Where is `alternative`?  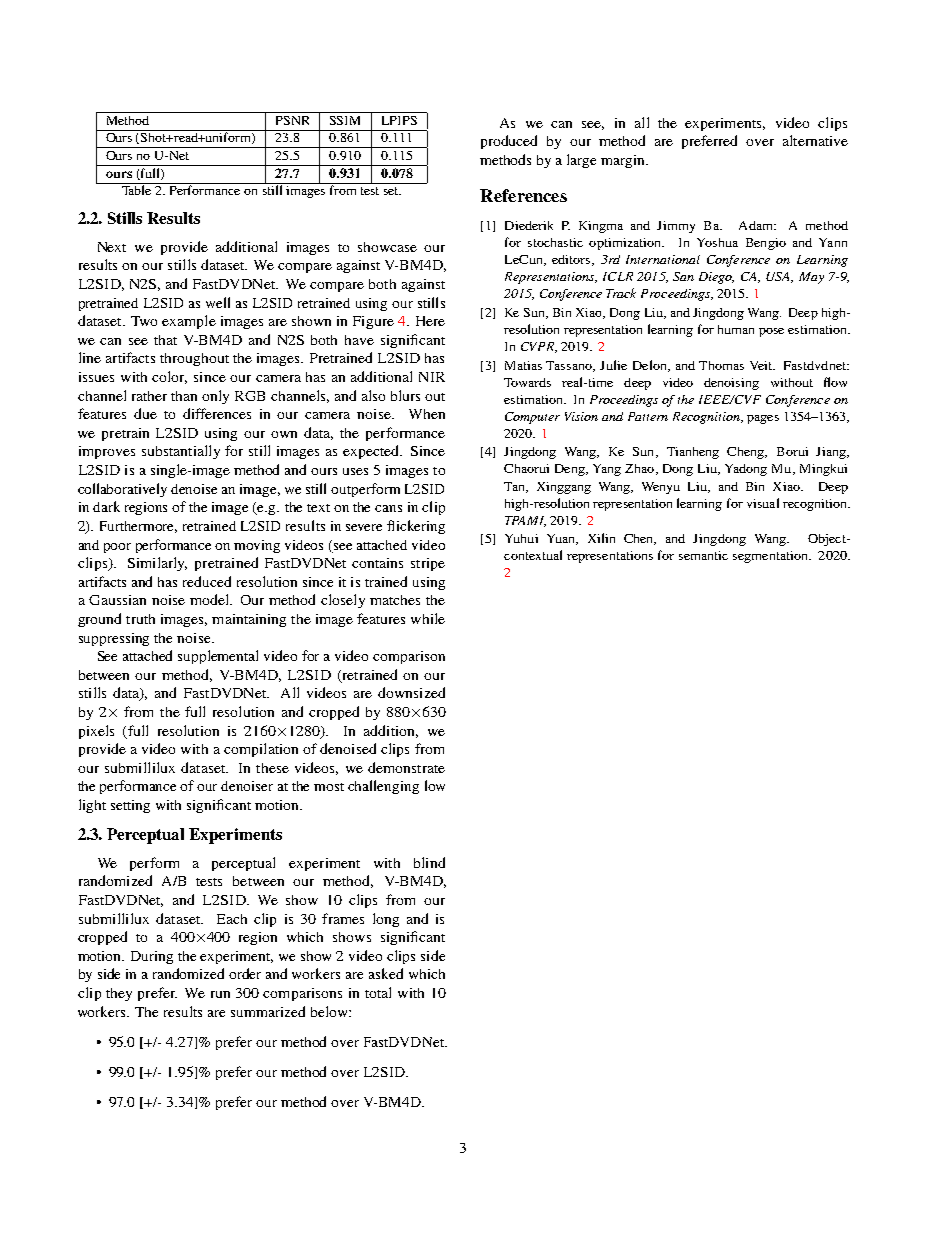
alternative is located at coordinates (815, 140).
